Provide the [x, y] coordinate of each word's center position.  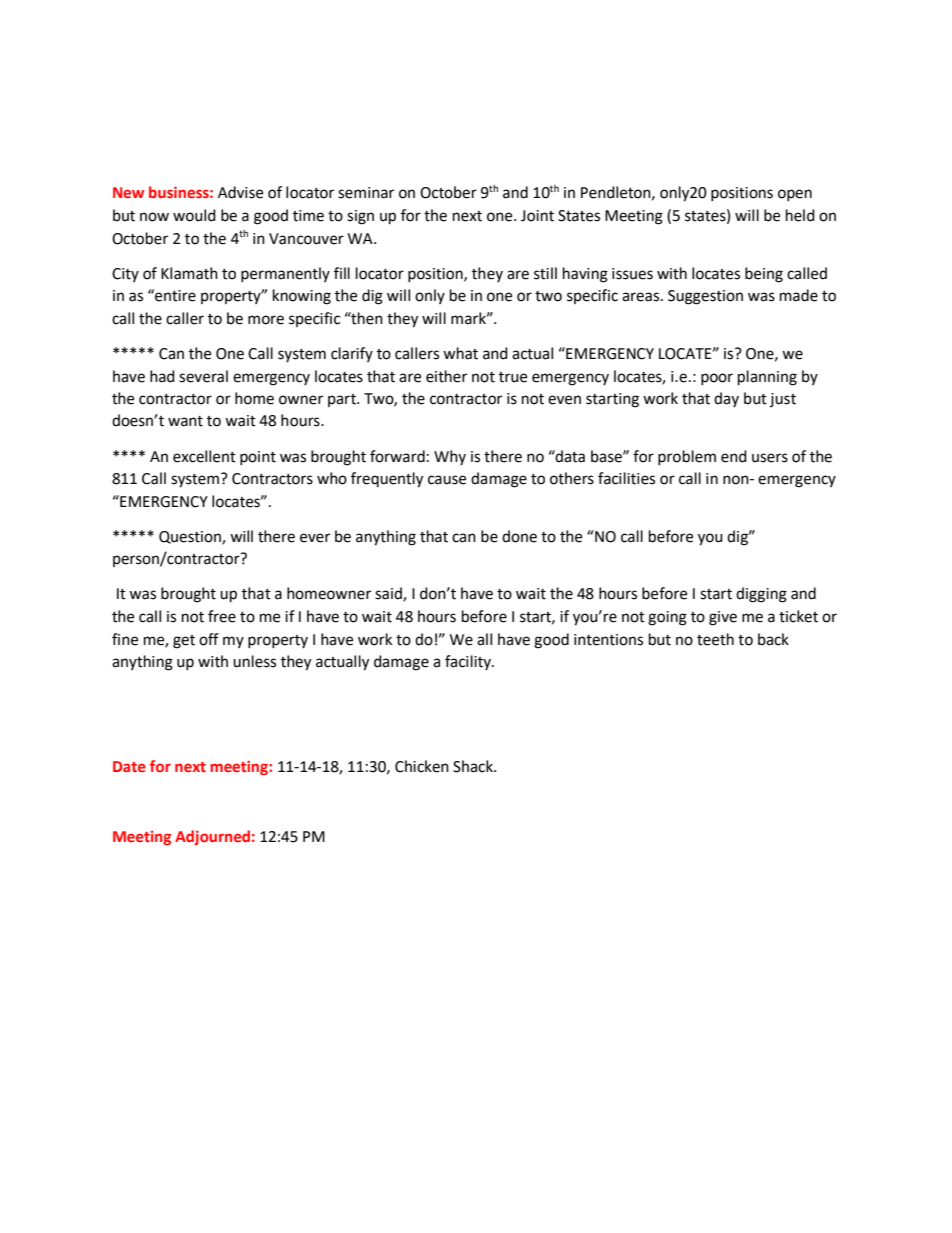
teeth [715, 639]
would [194, 215]
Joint [537, 216]
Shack [474, 766]
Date [129, 766]
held [800, 215]
